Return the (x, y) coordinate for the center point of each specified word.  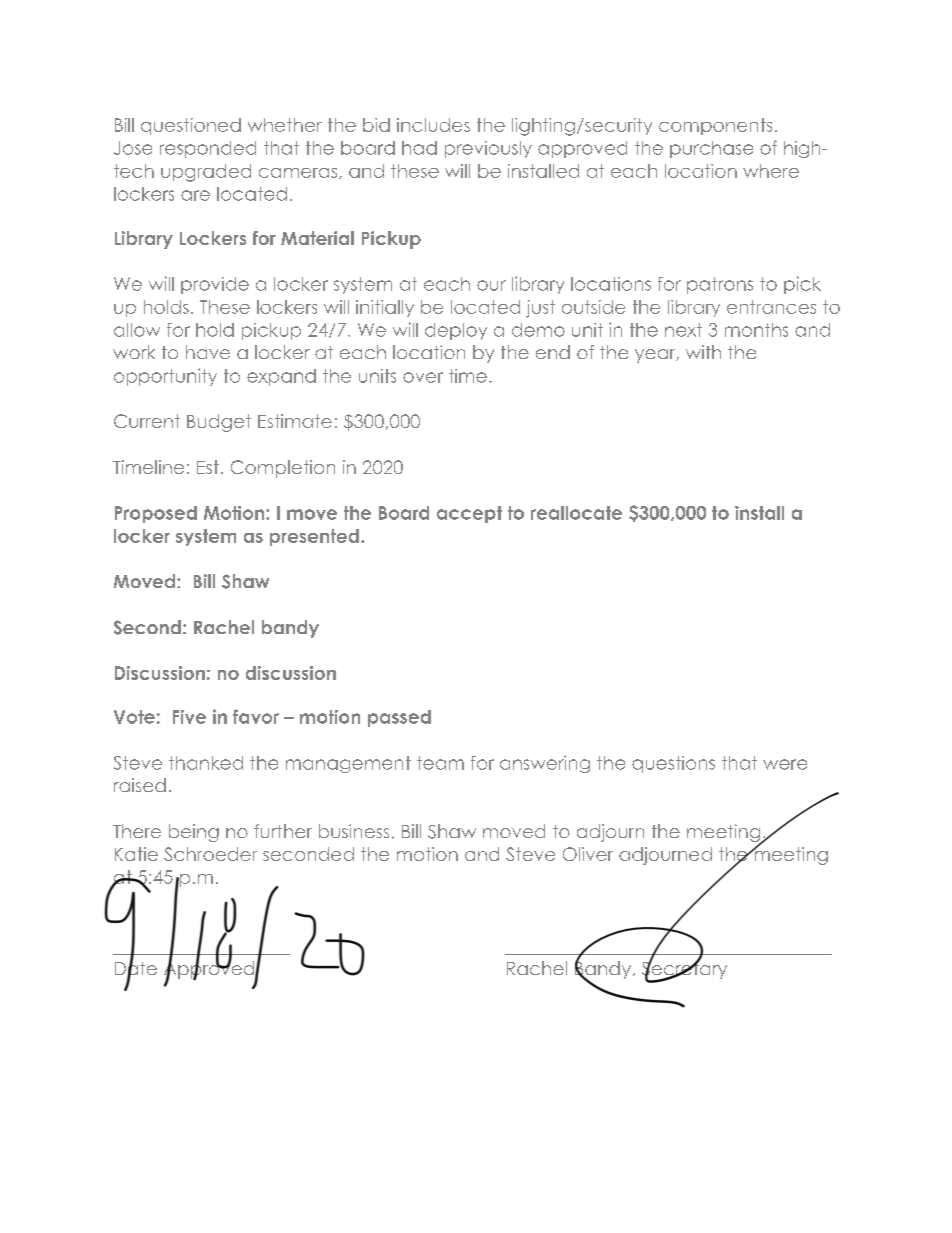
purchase (711, 149)
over (423, 377)
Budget (219, 423)
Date (136, 968)
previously (488, 149)
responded (208, 149)
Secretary (684, 970)
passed (399, 718)
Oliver (588, 854)
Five (189, 717)
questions (673, 764)
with (703, 352)
